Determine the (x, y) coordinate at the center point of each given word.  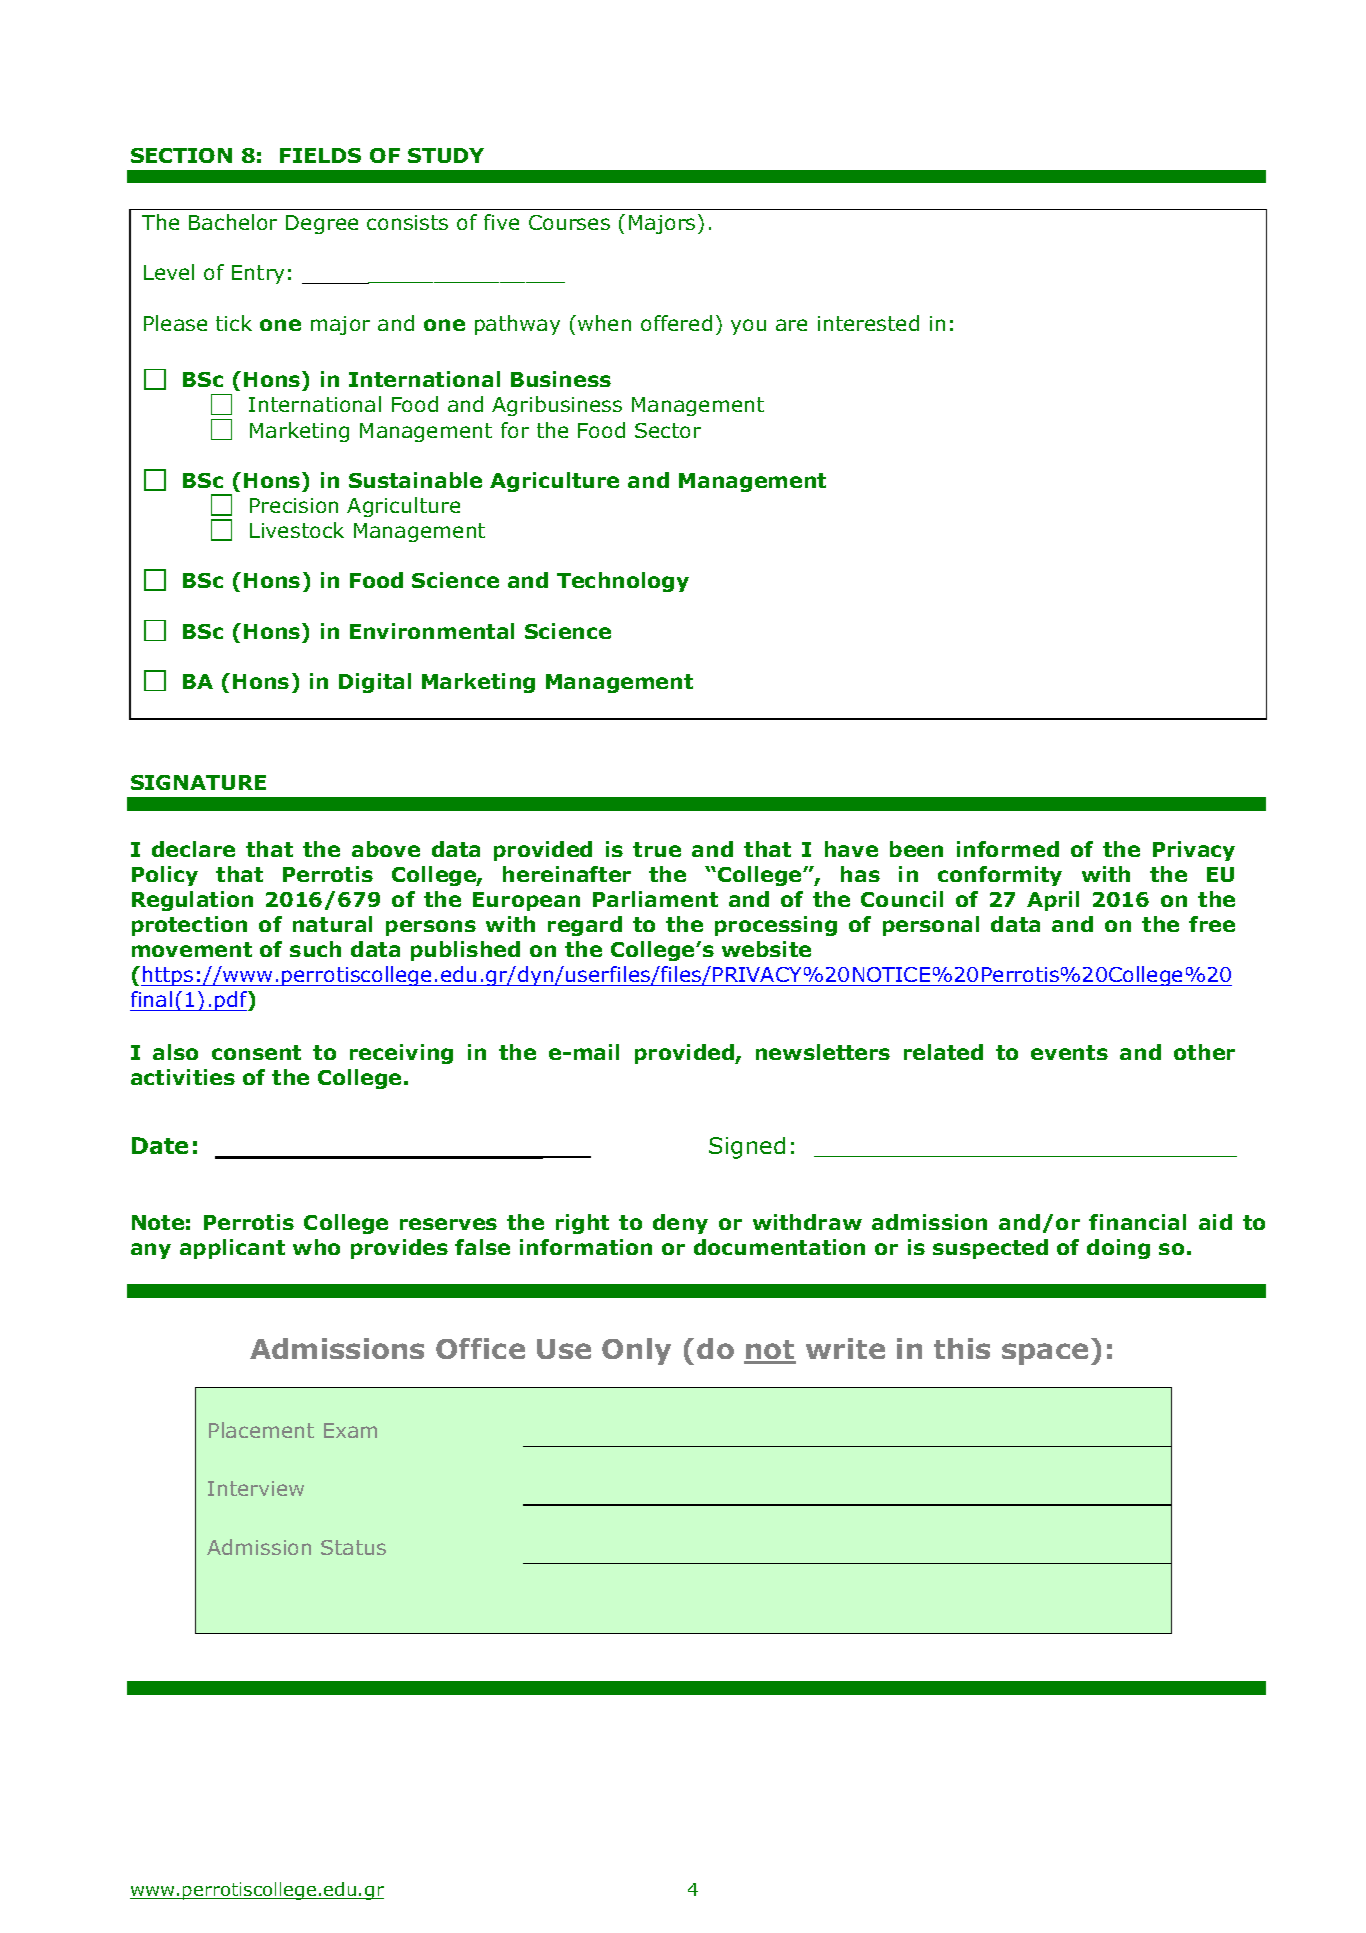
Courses (569, 222)
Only (636, 1351)
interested (868, 323)
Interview (256, 1488)
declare (193, 849)
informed (1008, 849)
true (657, 849)
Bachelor (233, 222)
